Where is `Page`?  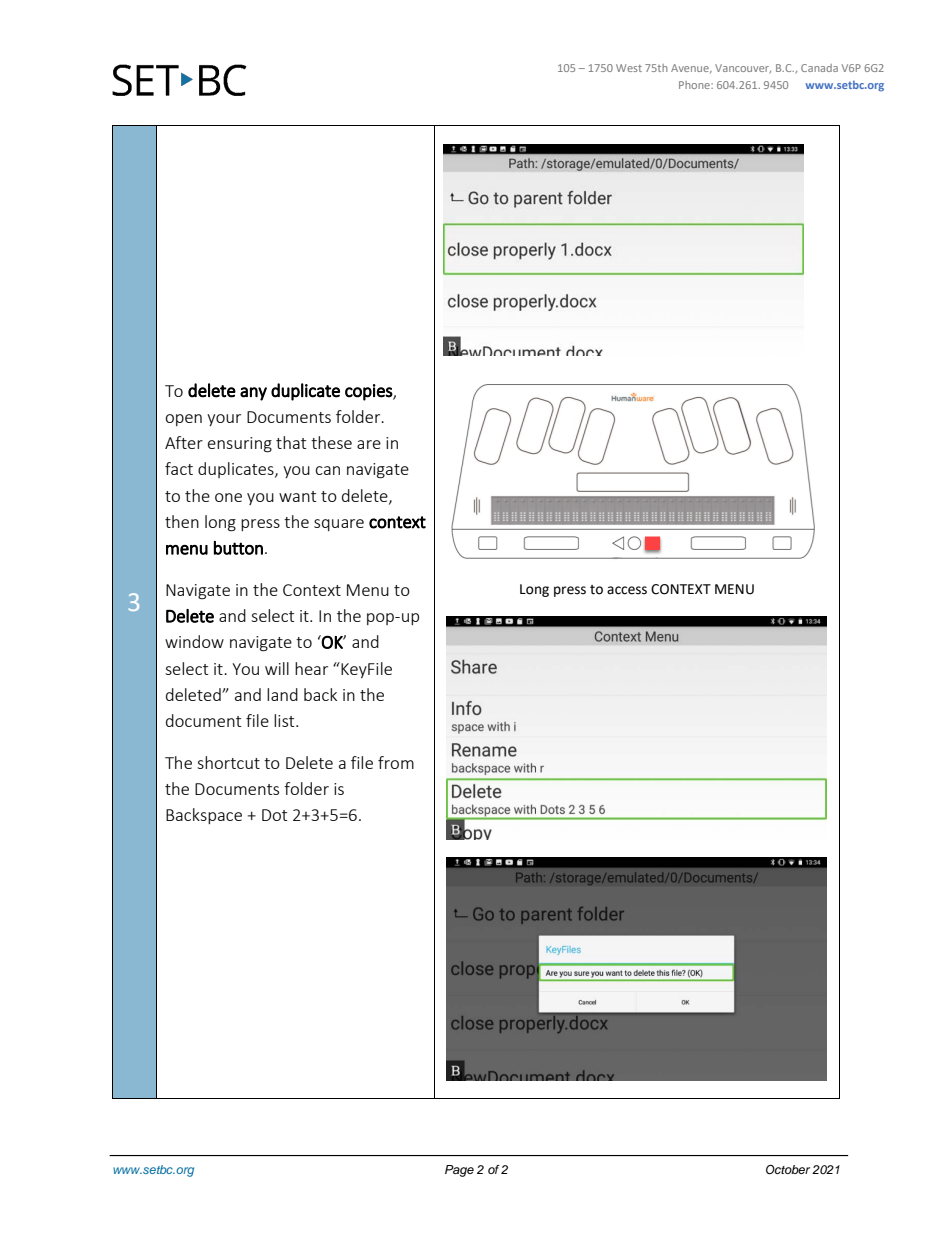 Page is located at coordinates (459, 1171).
